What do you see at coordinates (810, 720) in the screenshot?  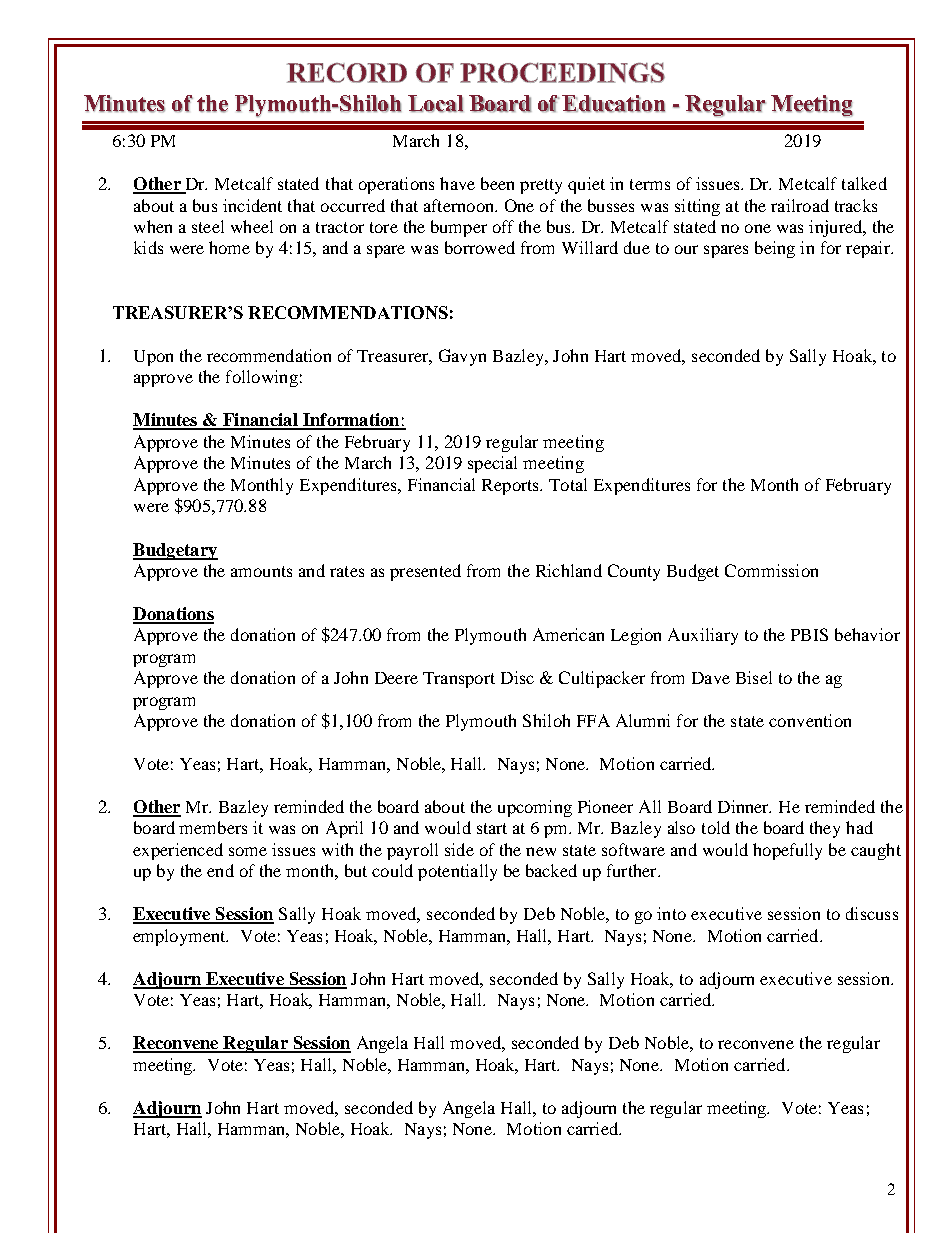 I see `convention` at bounding box center [810, 720].
